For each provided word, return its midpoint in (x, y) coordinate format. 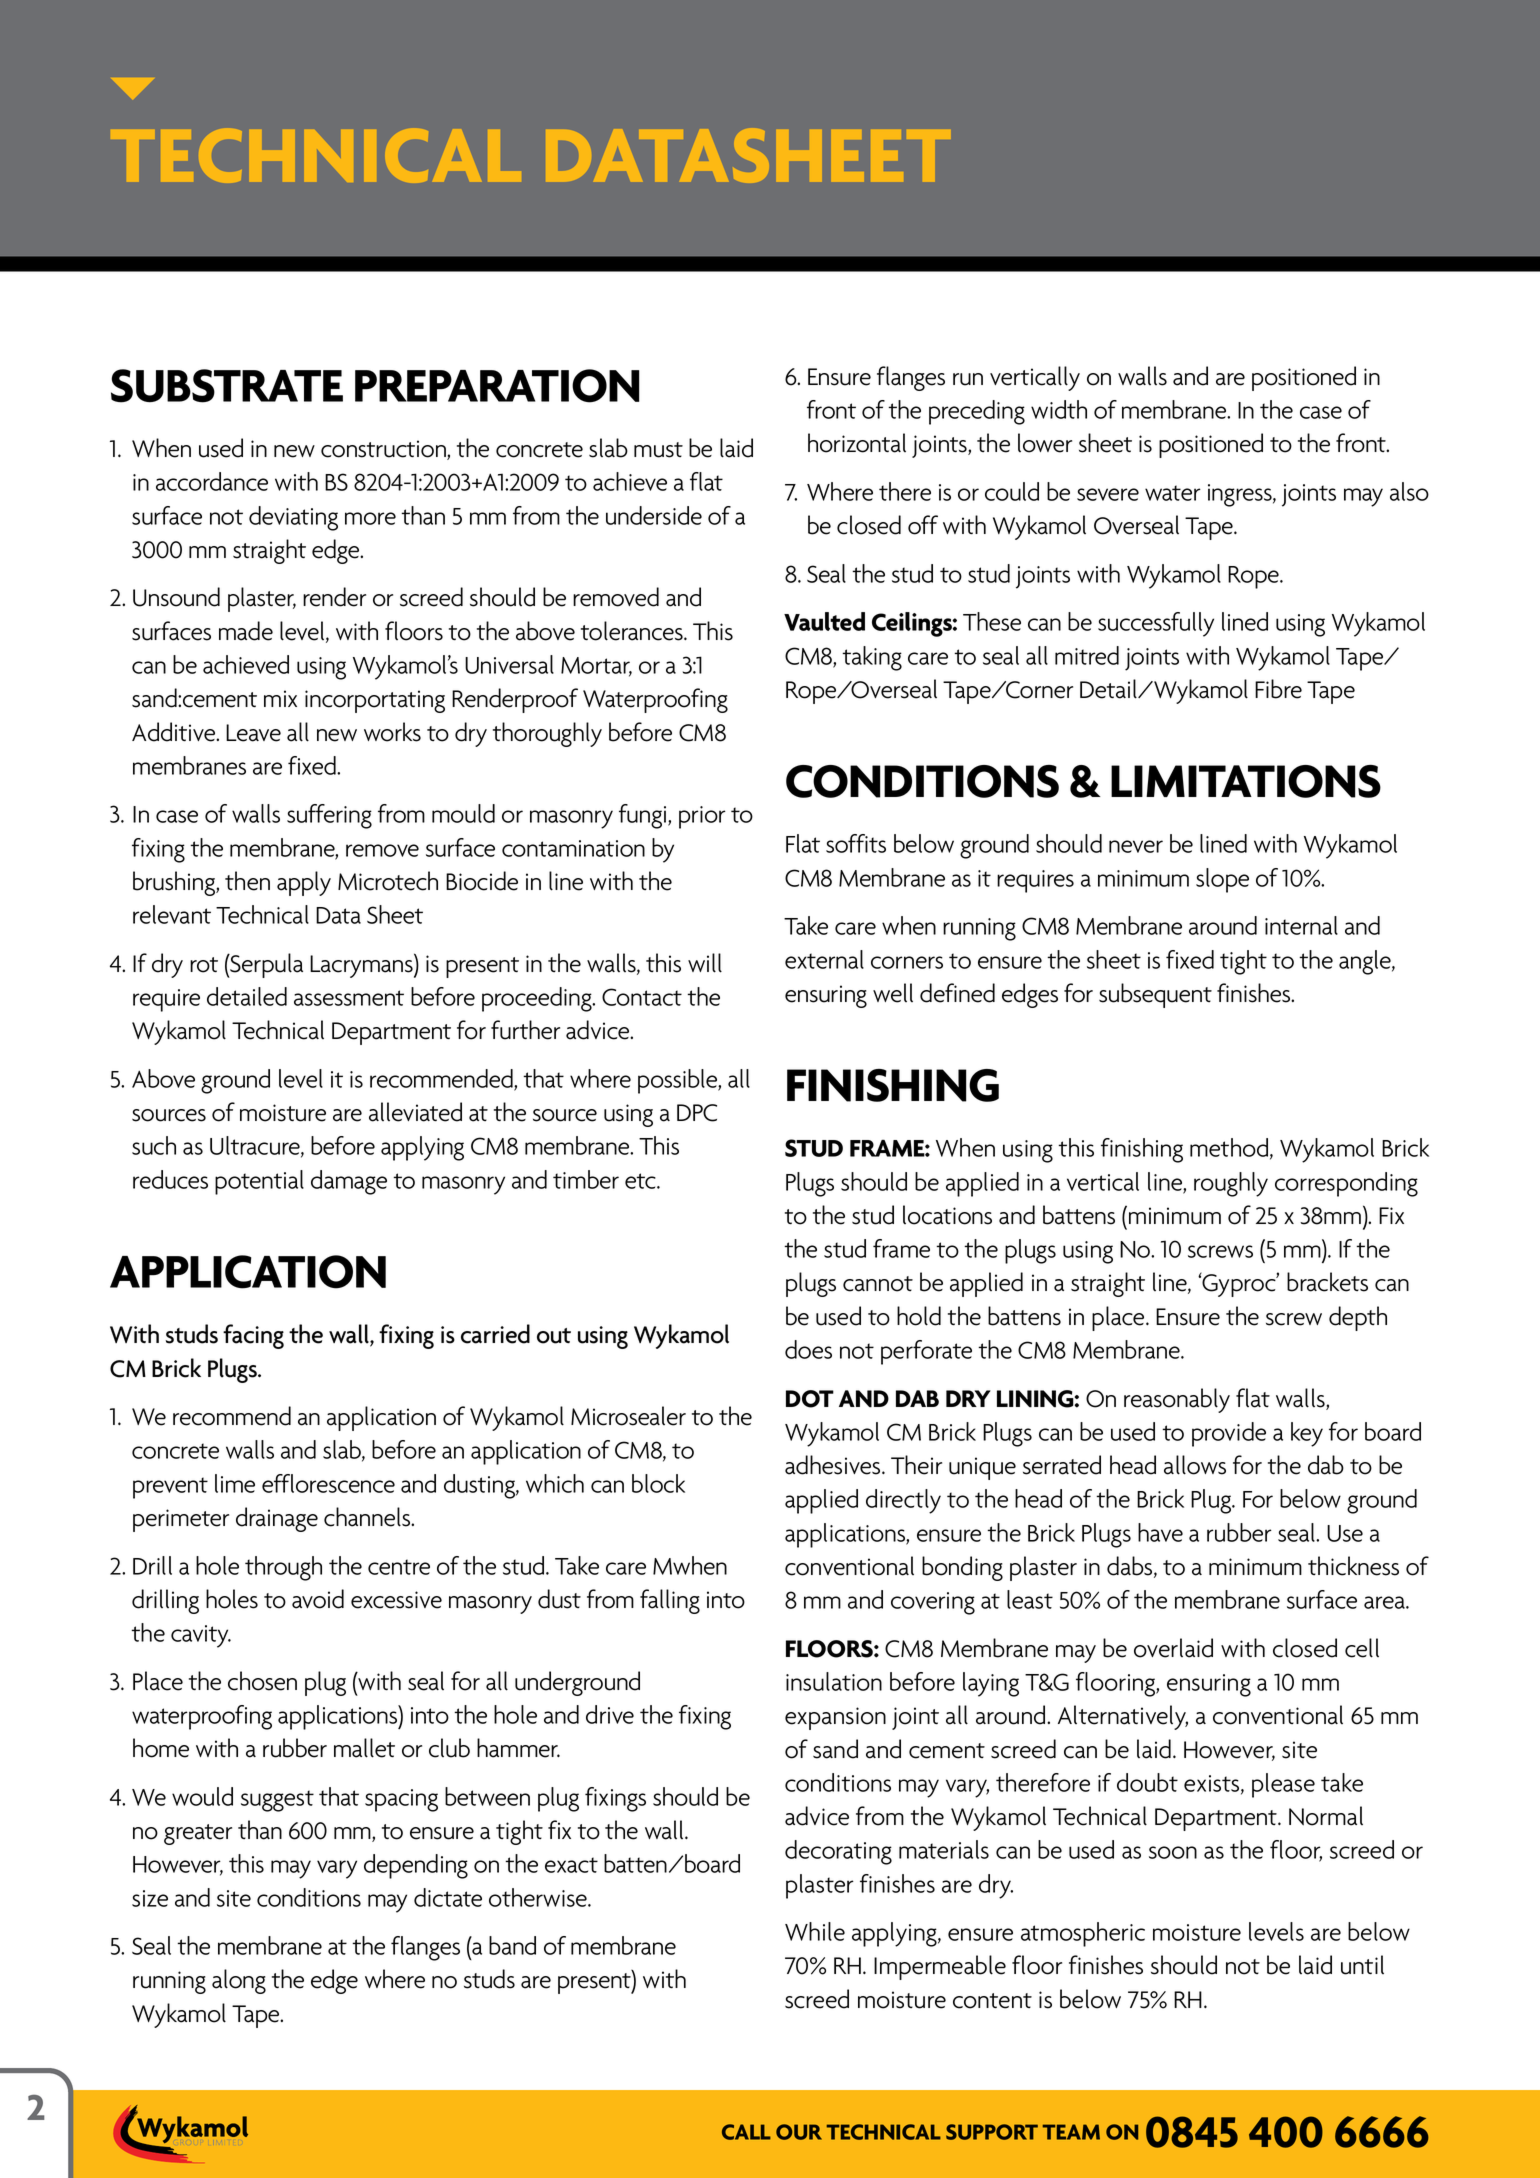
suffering (329, 816)
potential (259, 1182)
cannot (878, 1284)
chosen (262, 1681)
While (815, 1931)
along (239, 1981)
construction (384, 450)
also (1409, 491)
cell (1362, 1648)
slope (1222, 880)
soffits (856, 843)
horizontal (857, 443)
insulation (834, 1681)
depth (1358, 1318)
